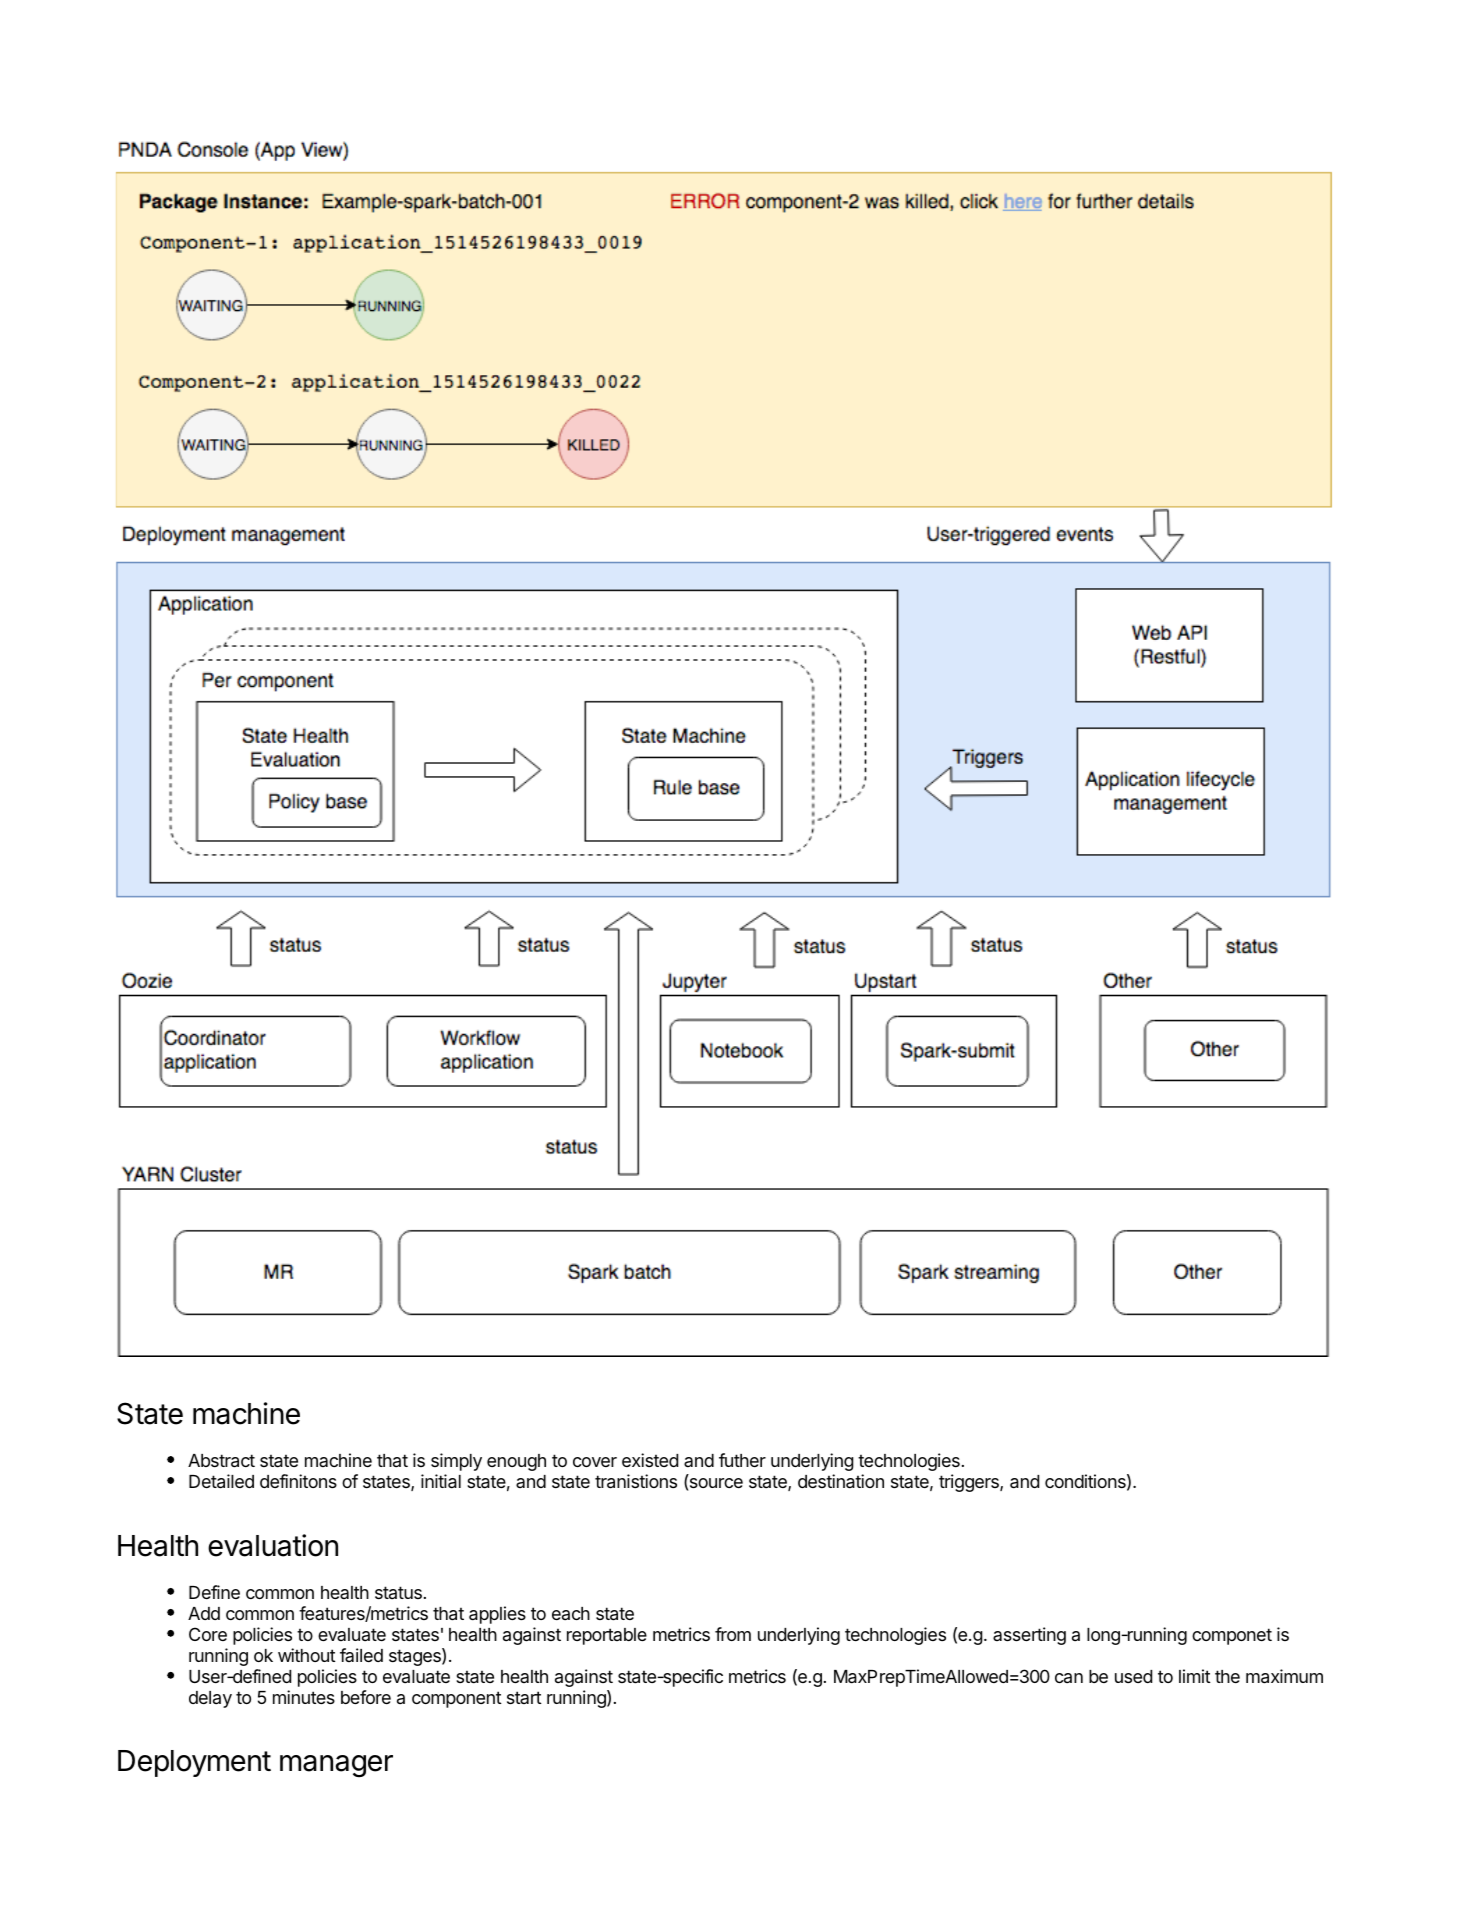  Describe the element at coordinates (970, 1483) in the page. I see `triggers` at that location.
